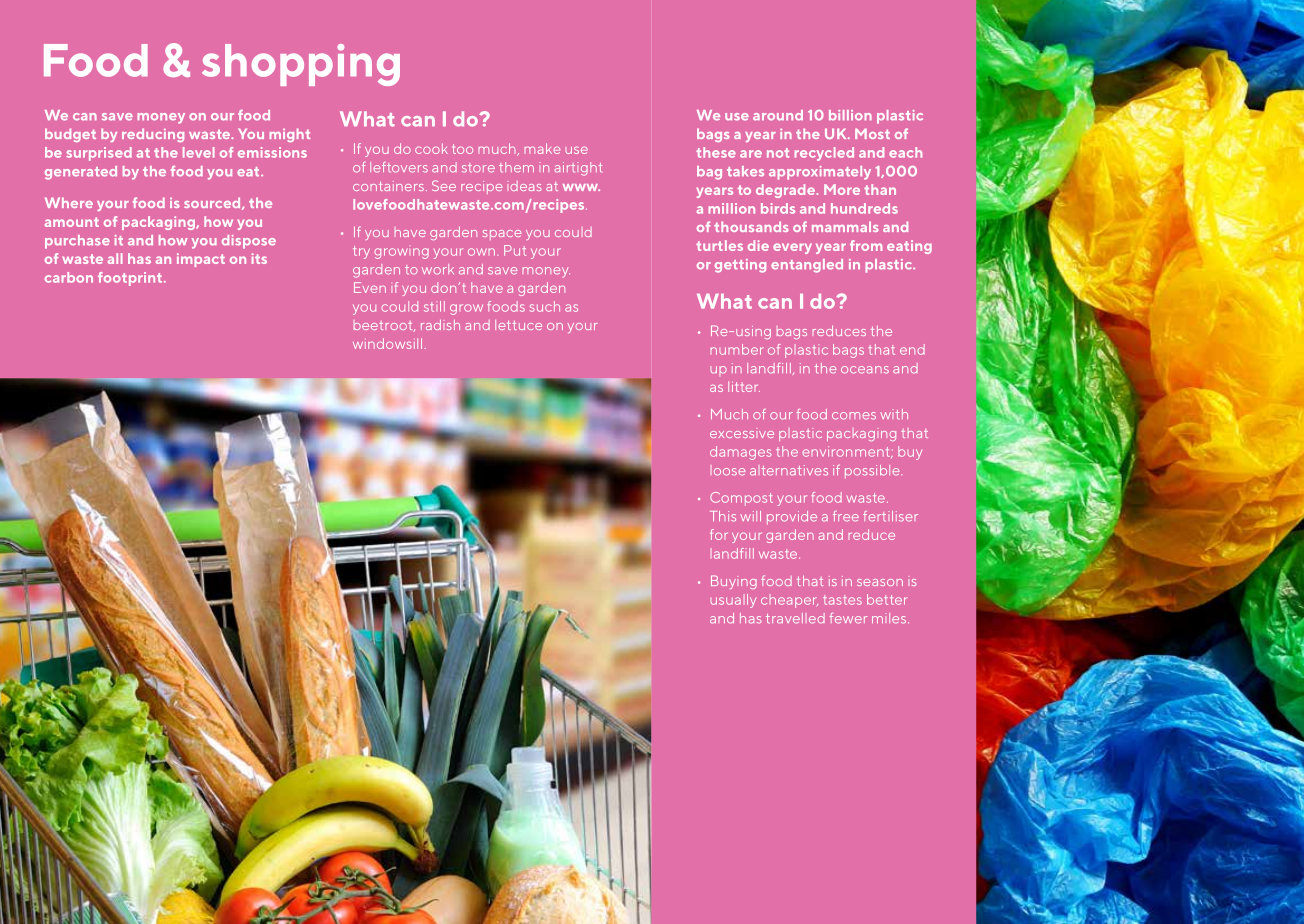 The image size is (1304, 924). What do you see at coordinates (778, 115) in the document?
I see `around` at bounding box center [778, 115].
